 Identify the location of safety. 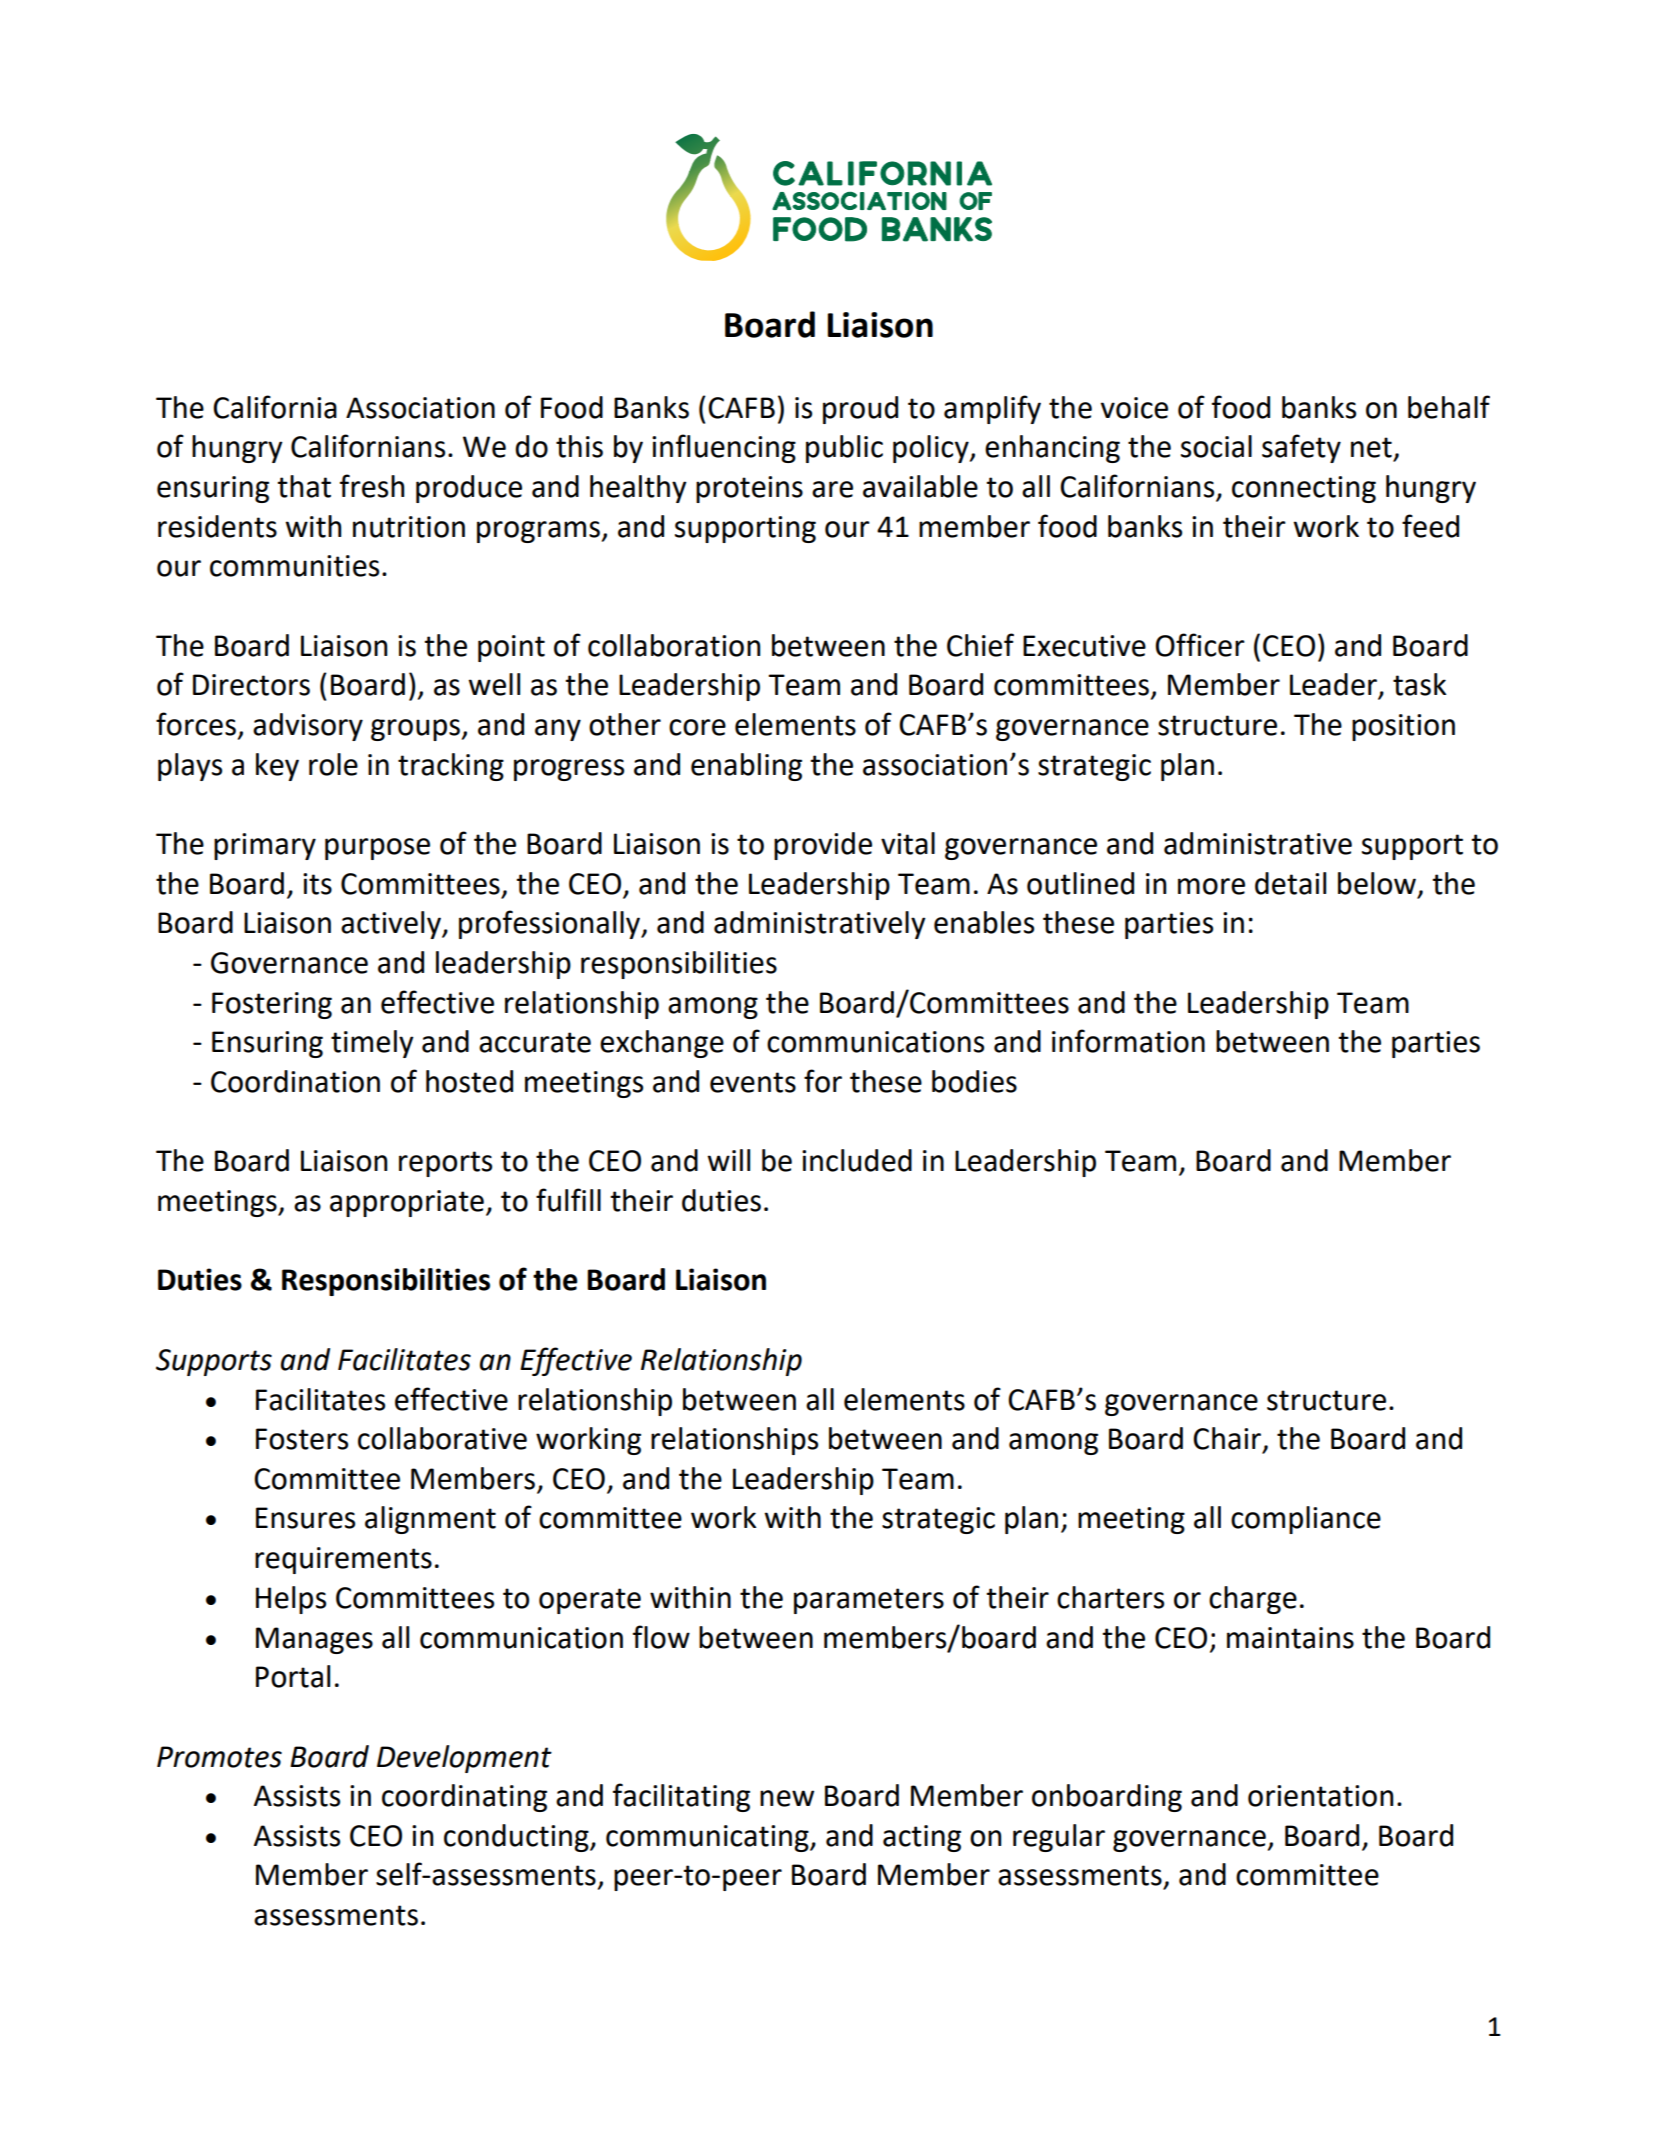
(1301, 448).
